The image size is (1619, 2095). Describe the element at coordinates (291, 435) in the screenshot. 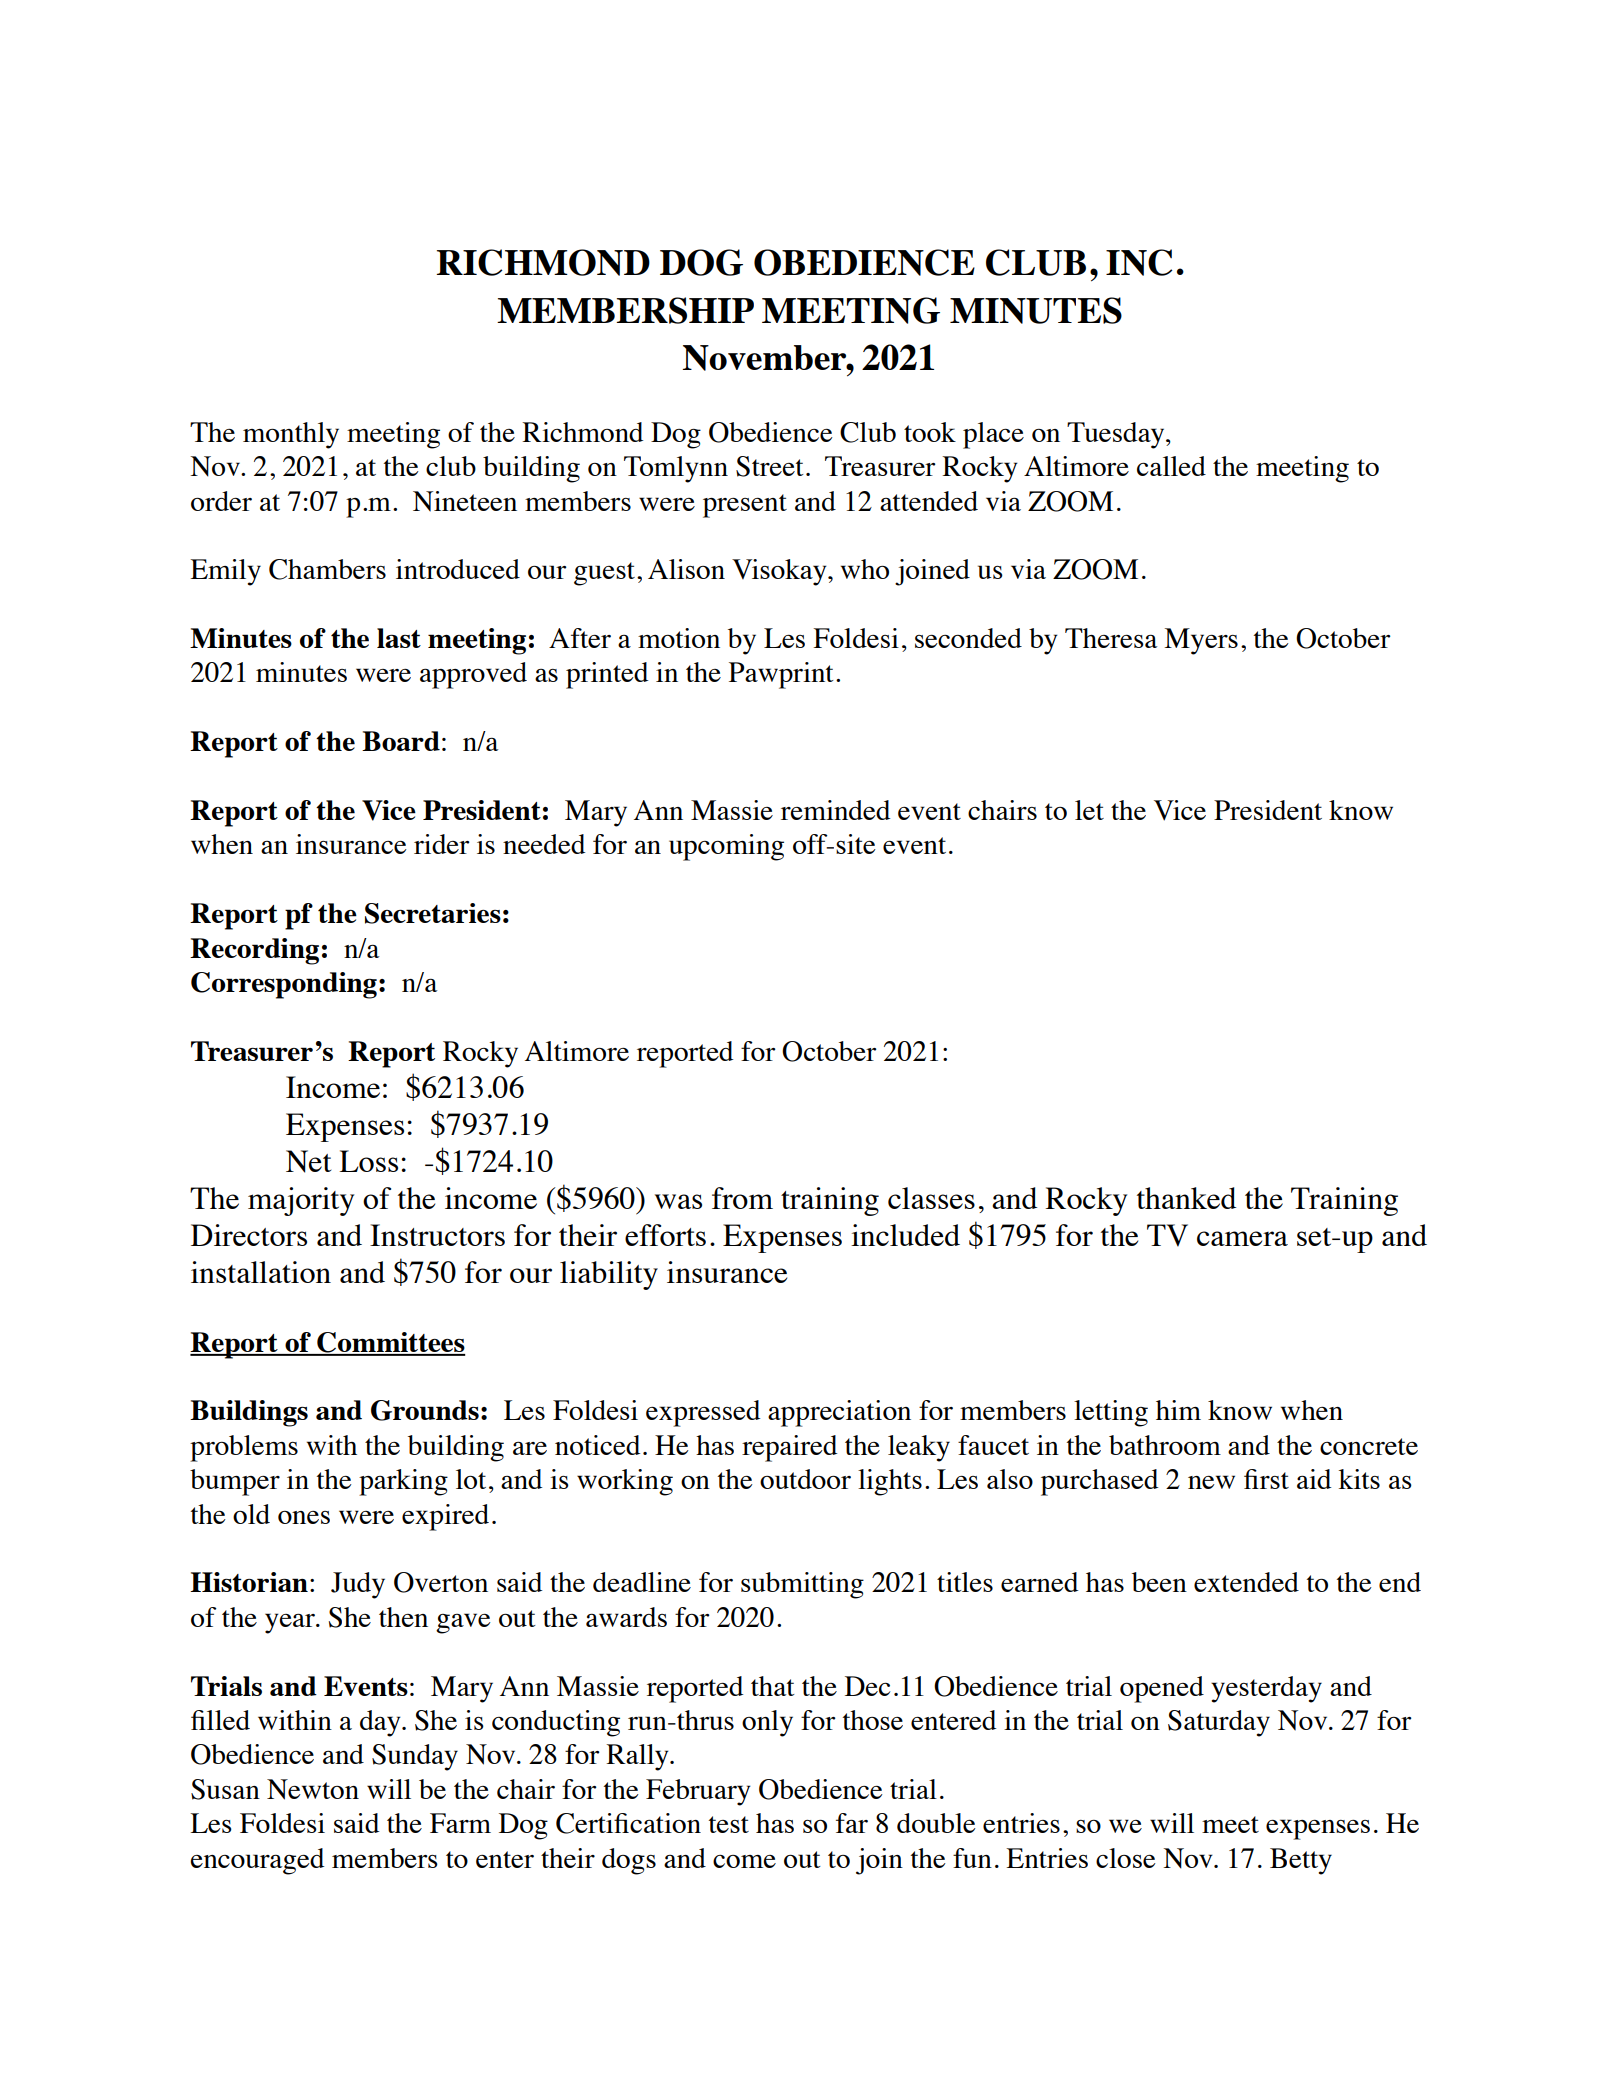

I see `monthly` at that location.
